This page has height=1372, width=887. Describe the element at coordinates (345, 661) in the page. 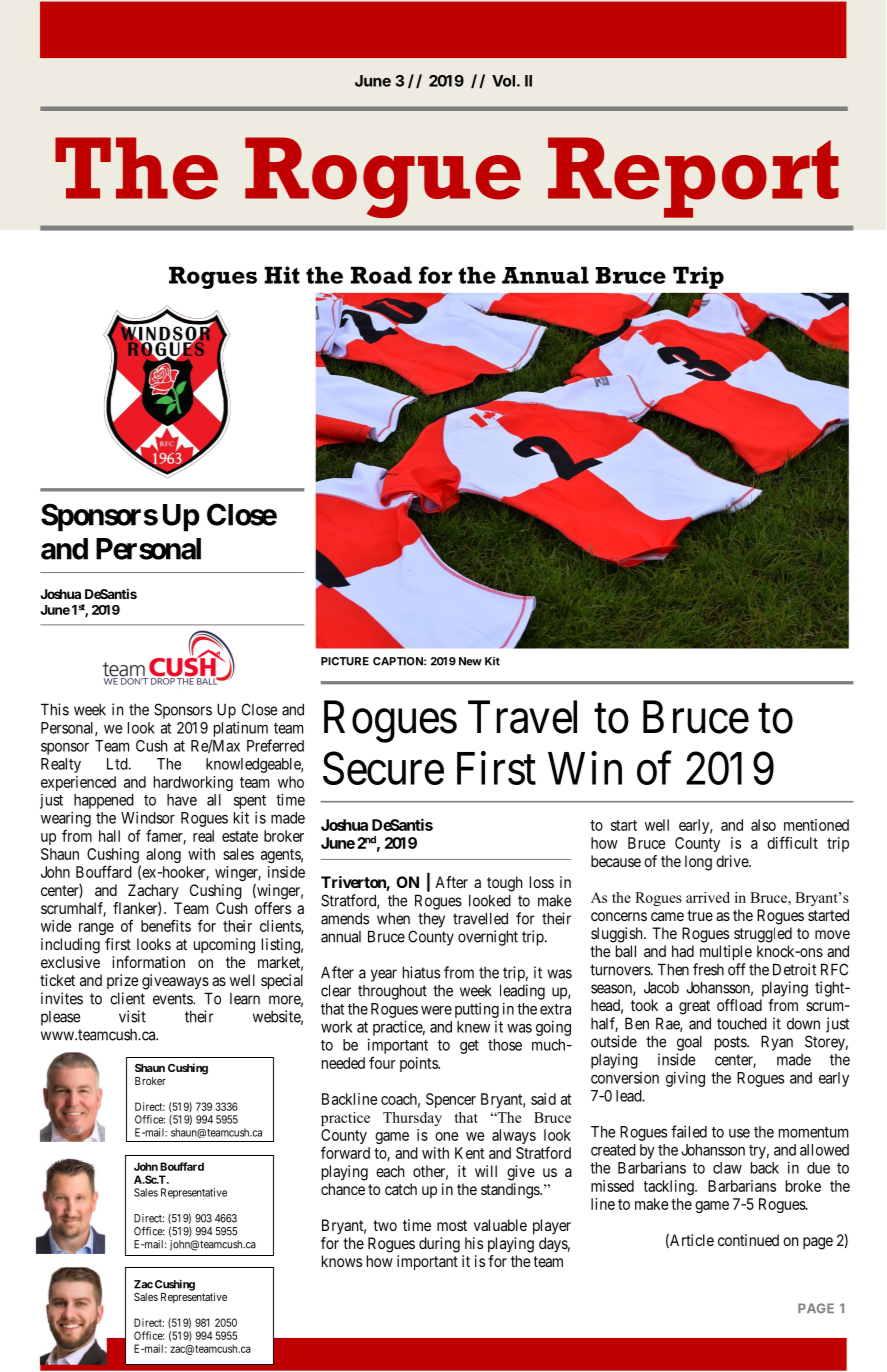

I see `PICTURE` at that location.
